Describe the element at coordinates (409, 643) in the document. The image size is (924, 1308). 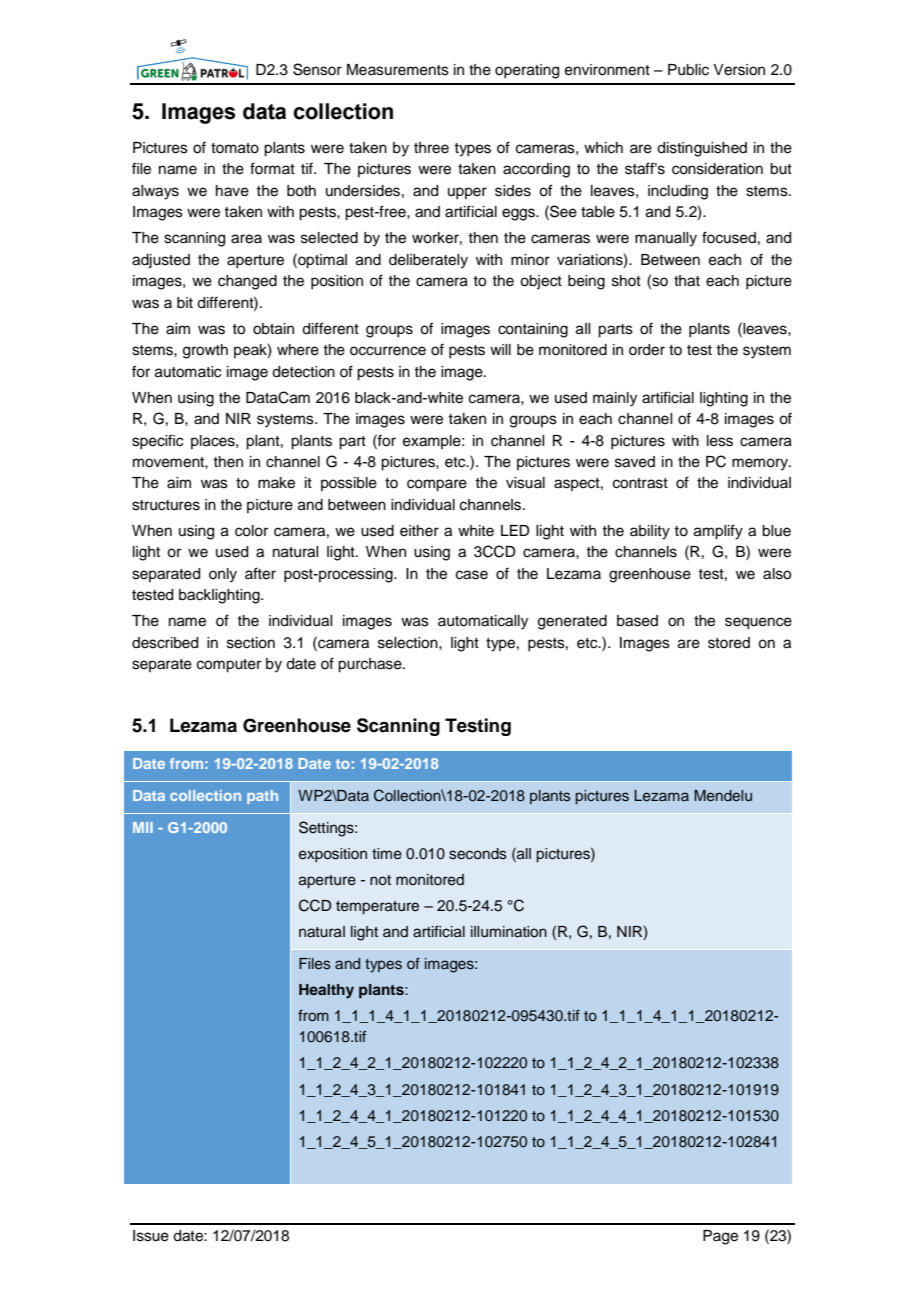
I see `selection` at that location.
